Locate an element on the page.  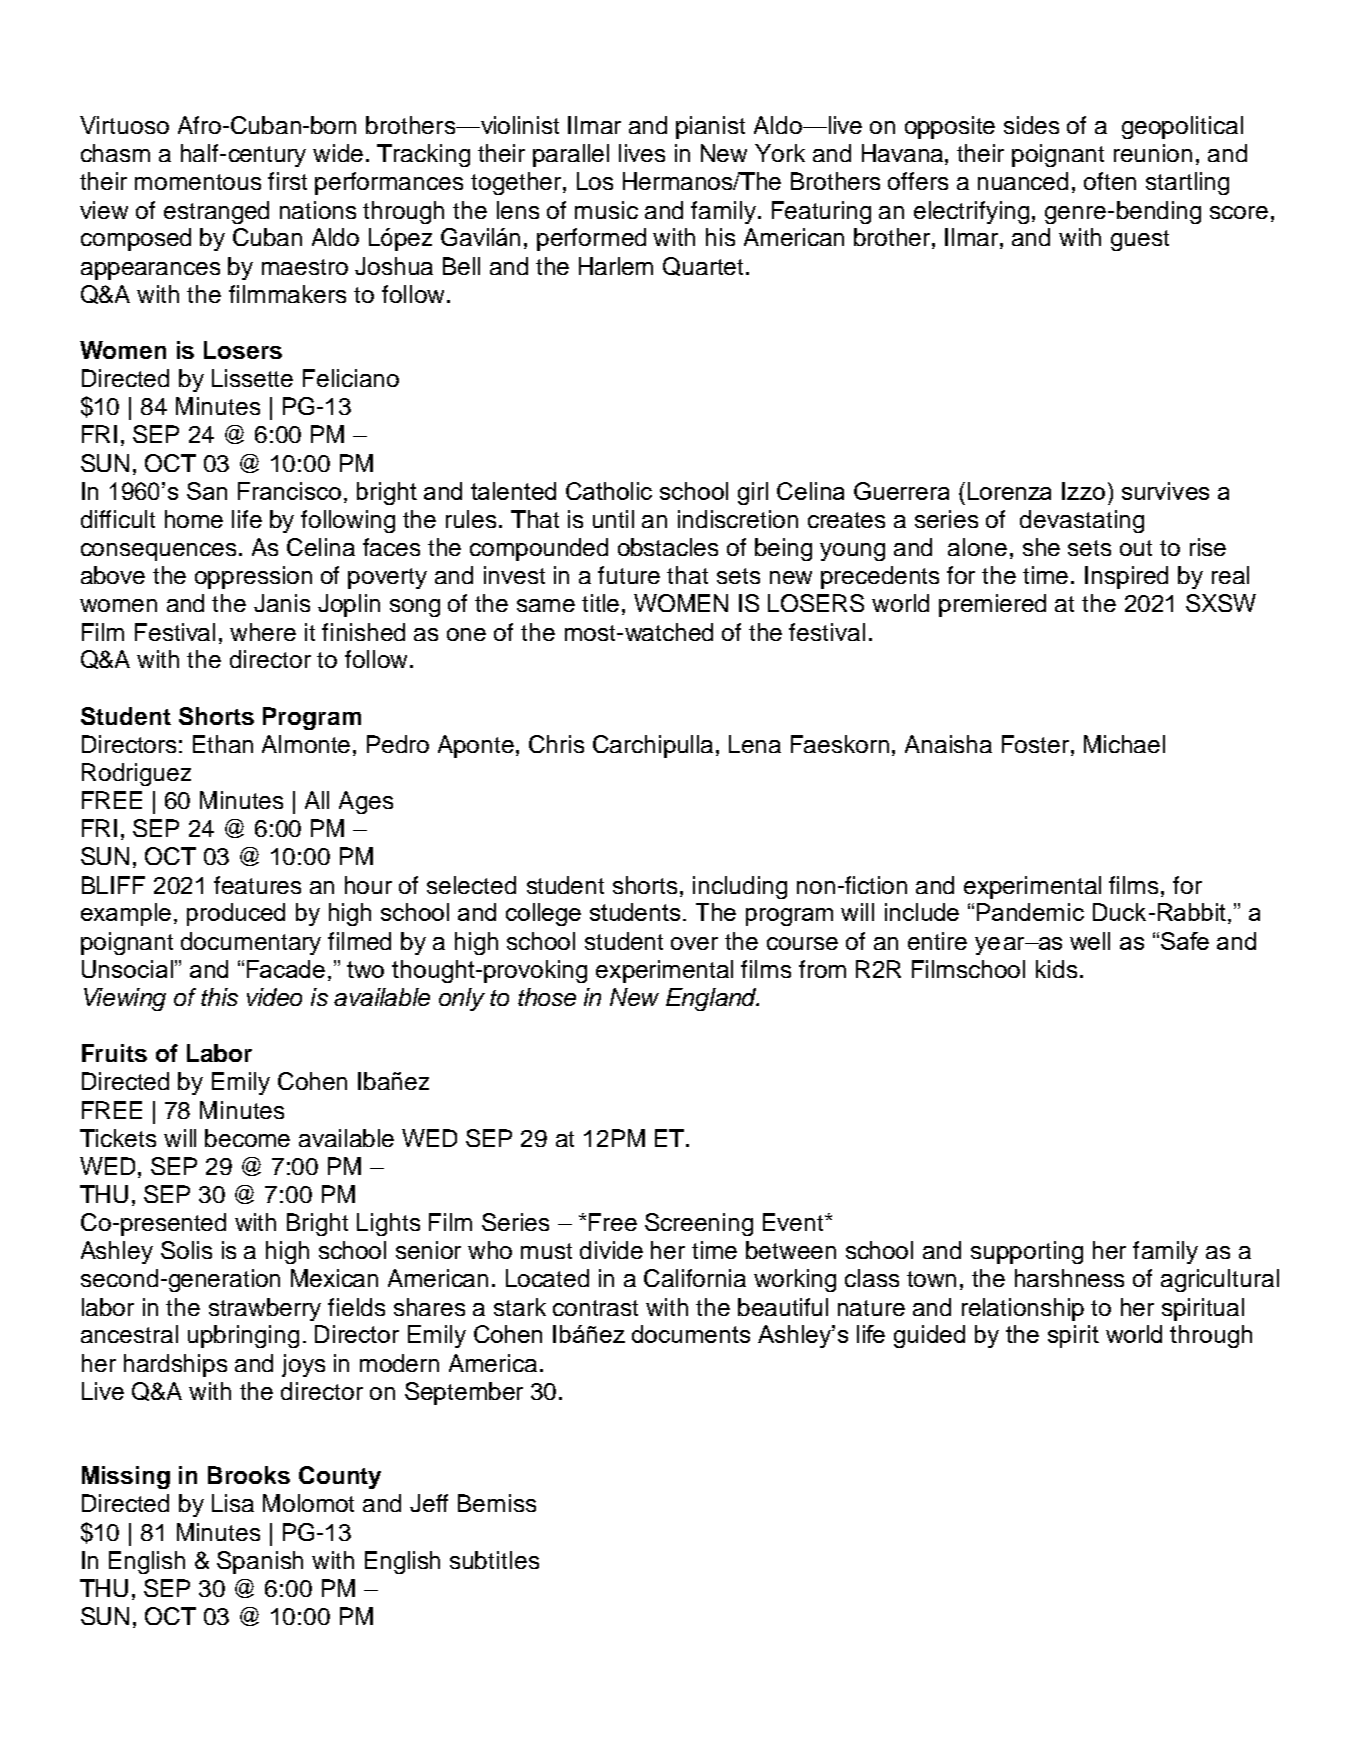
future is located at coordinates (629, 575).
